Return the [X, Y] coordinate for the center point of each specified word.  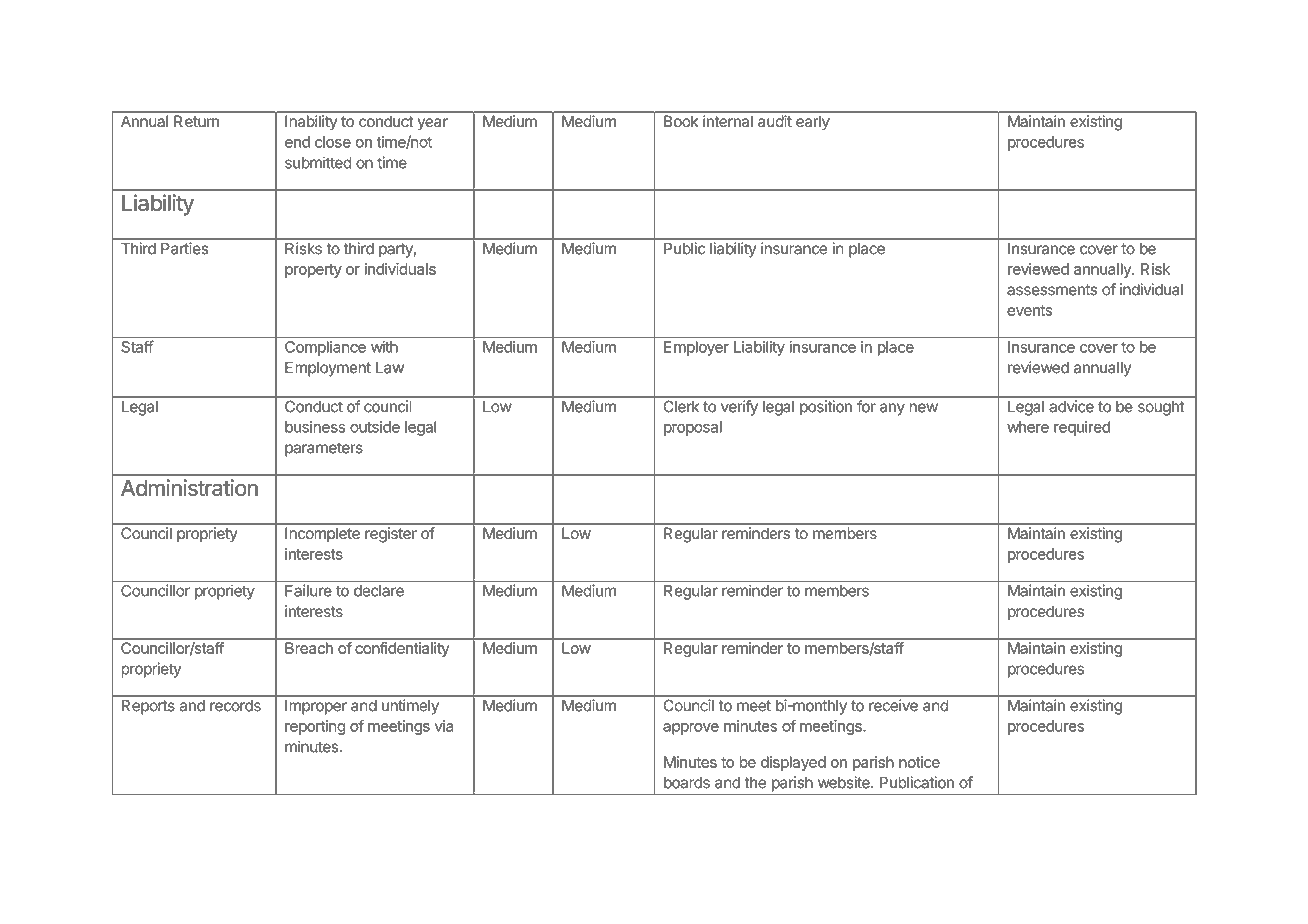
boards [687, 783]
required [1082, 428]
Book [681, 121]
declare [379, 591]
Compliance [325, 348]
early [813, 123]
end [297, 142]
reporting [315, 727]
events [1029, 310]
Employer [696, 348]
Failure [308, 590]
